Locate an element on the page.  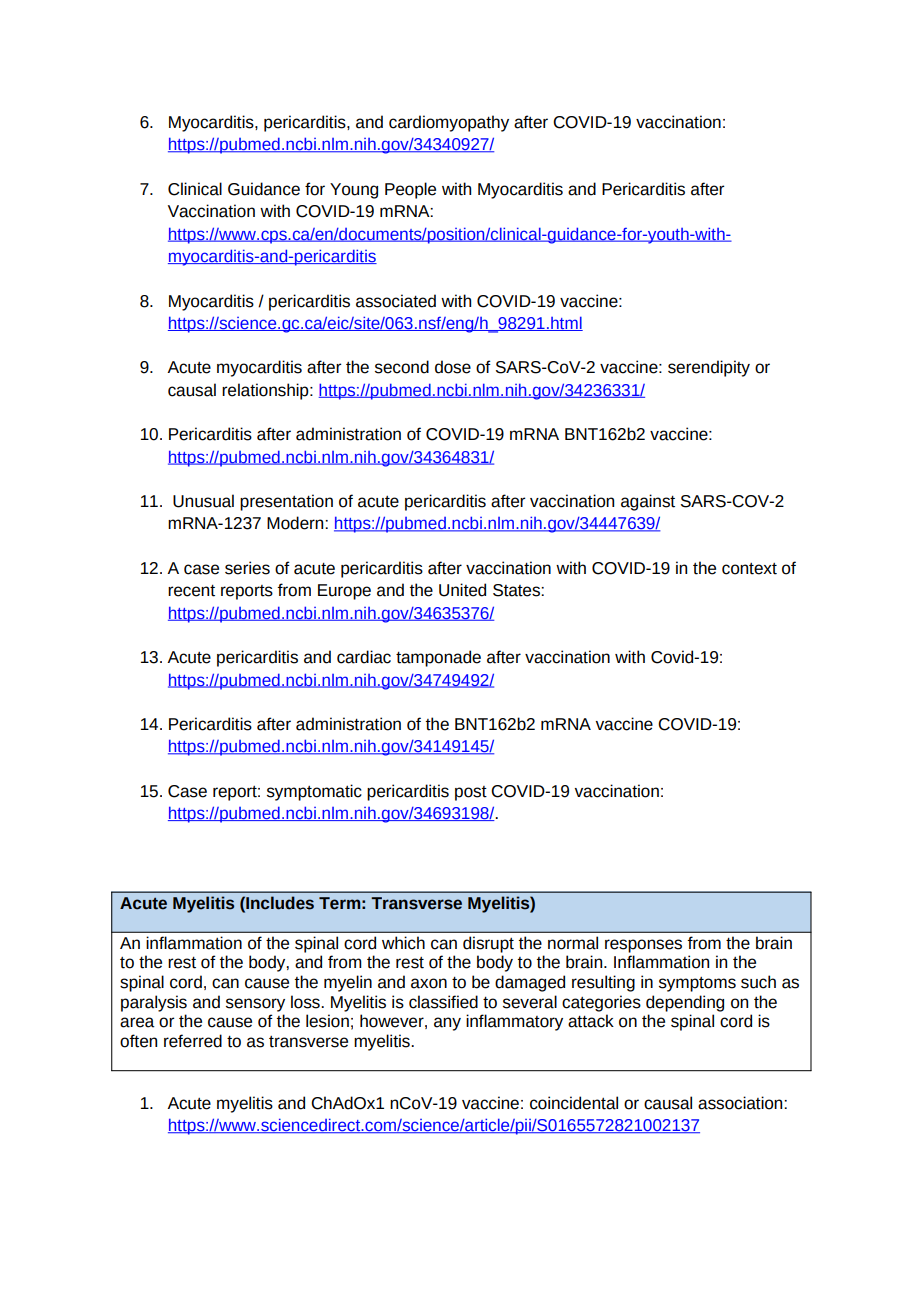
dose is located at coordinates (453, 367).
